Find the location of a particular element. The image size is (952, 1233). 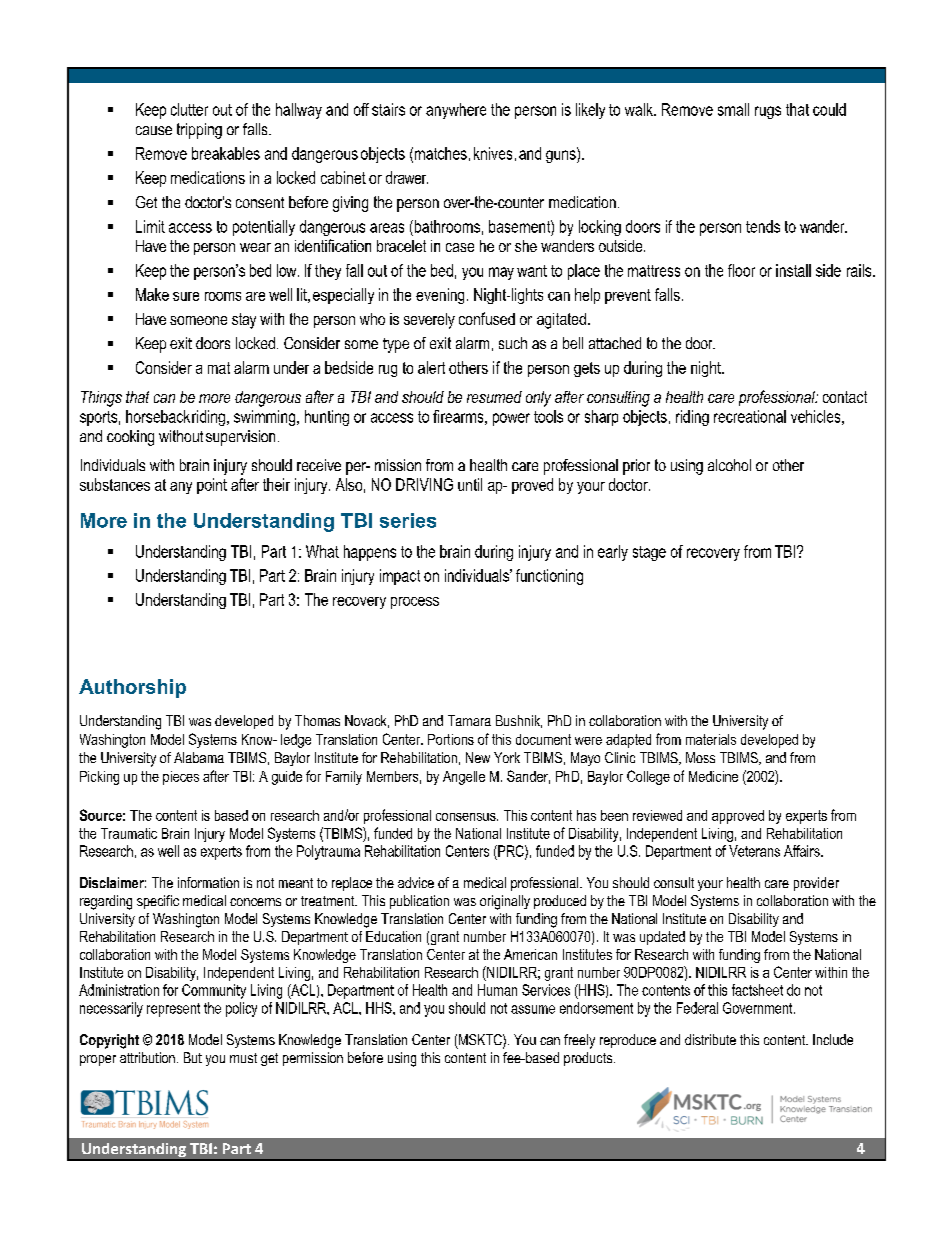

Tamara is located at coordinates (469, 720).
